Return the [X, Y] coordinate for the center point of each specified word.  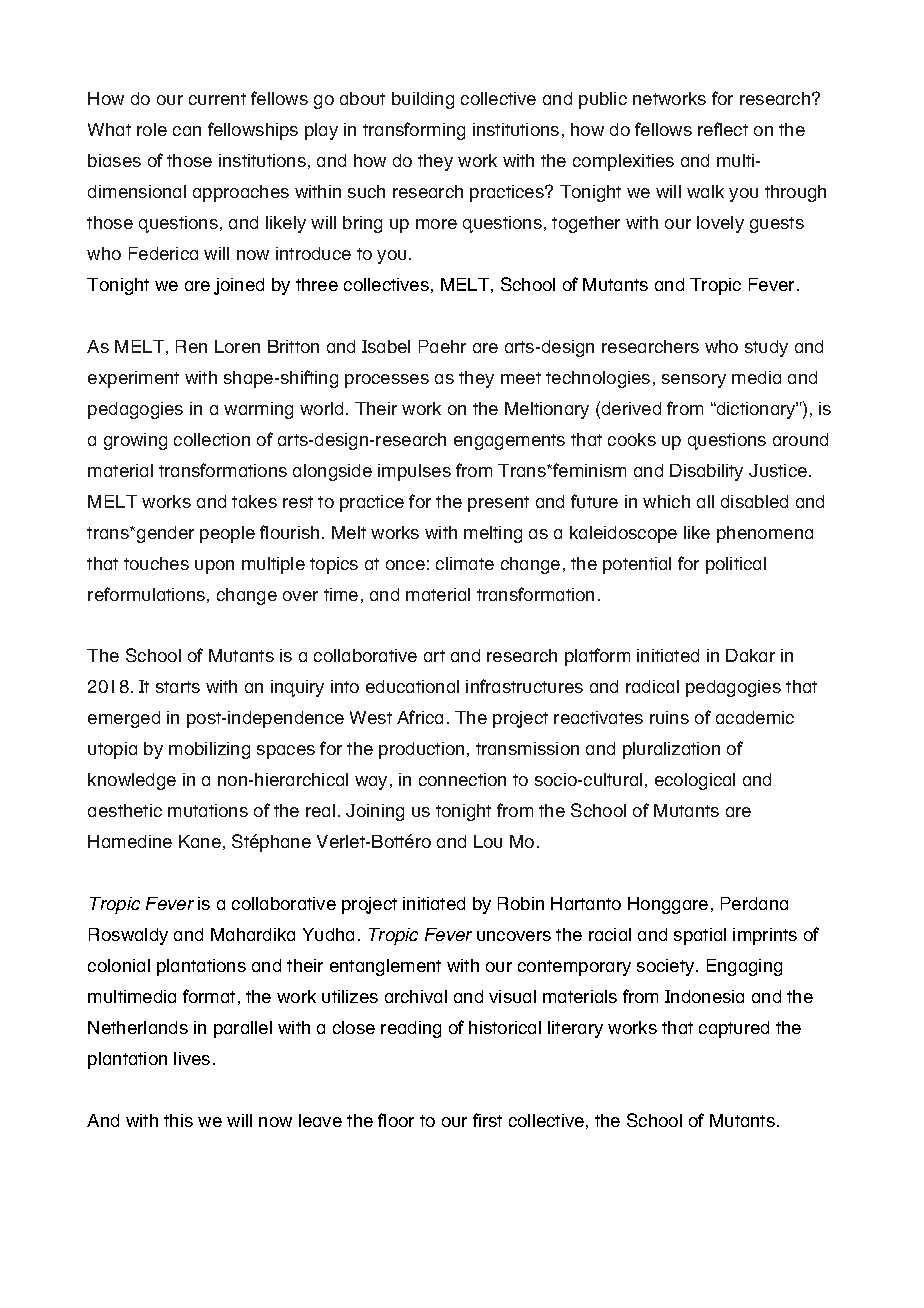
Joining [375, 812]
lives [192, 1058]
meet [521, 378]
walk [705, 191]
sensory [694, 381]
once [405, 565]
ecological [695, 781]
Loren [237, 346]
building [423, 100]
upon [214, 567]
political [736, 565]
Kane [200, 841]
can [187, 131]
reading [411, 1029]
